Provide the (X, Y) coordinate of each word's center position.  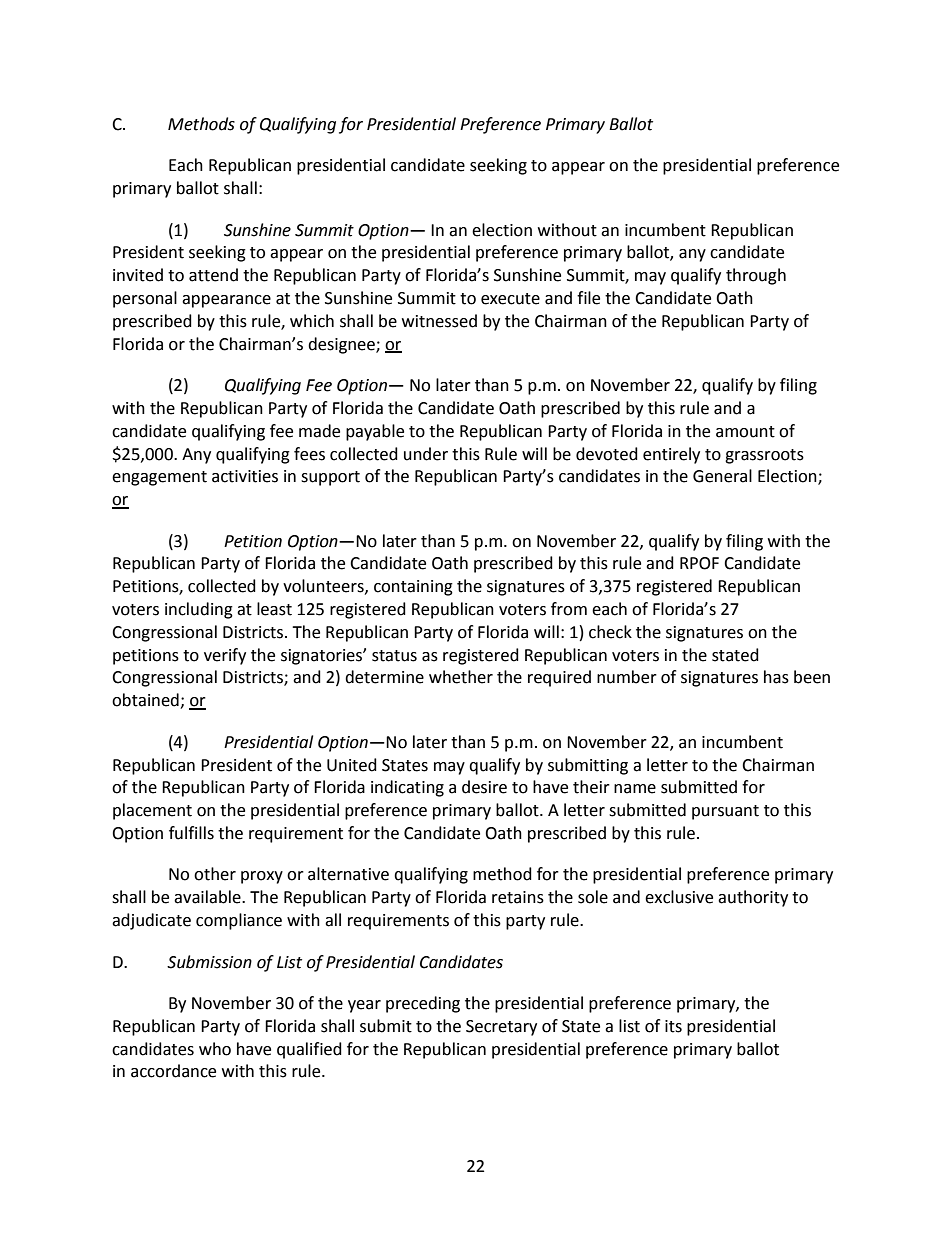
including (199, 610)
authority (753, 898)
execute (510, 299)
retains (518, 897)
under (426, 454)
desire (484, 787)
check (610, 632)
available (208, 897)
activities (245, 476)
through (756, 276)
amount (745, 432)
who (215, 1049)
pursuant (725, 812)
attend (213, 275)
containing (413, 588)
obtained (146, 701)
